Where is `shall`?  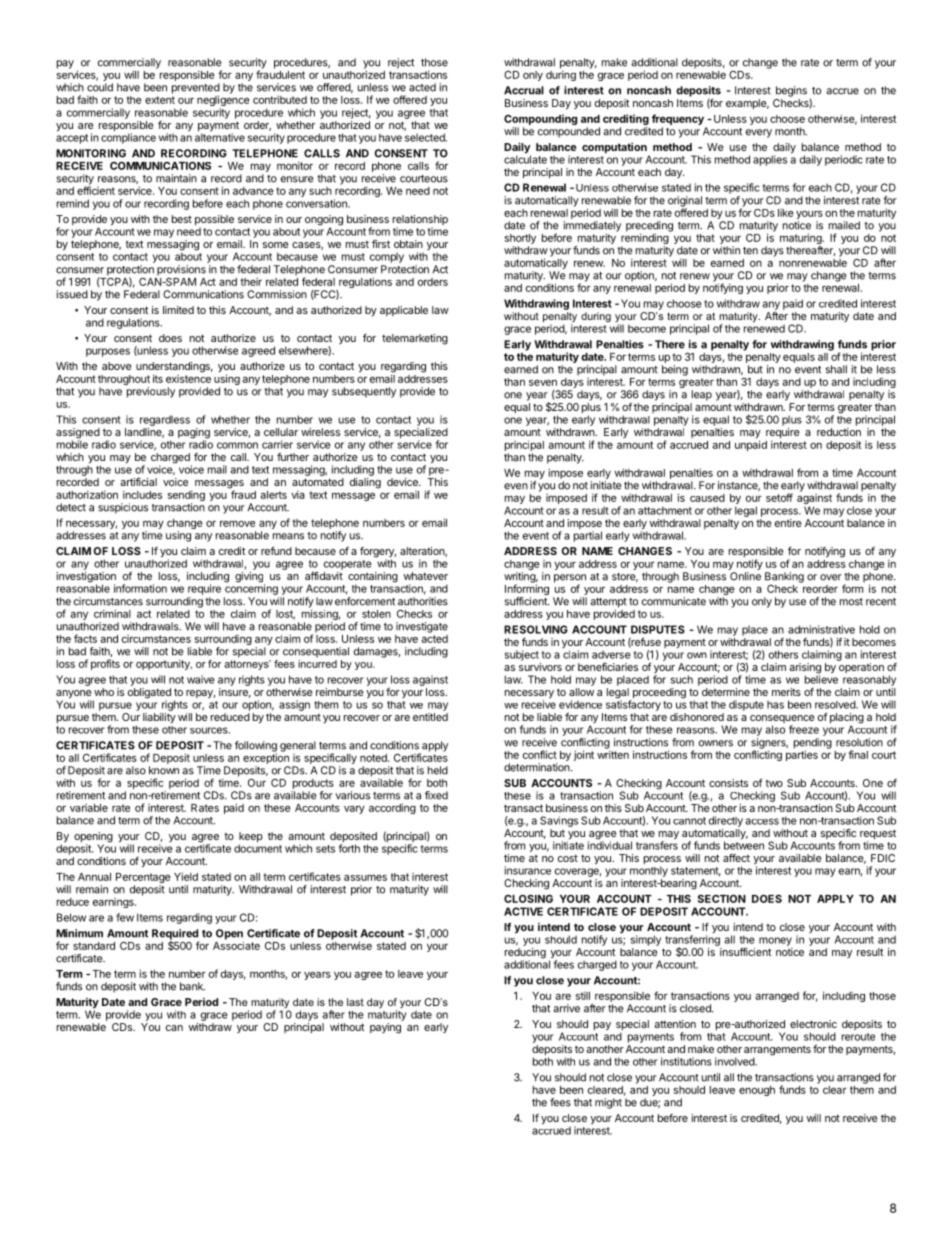
shall is located at coordinates (836, 369).
